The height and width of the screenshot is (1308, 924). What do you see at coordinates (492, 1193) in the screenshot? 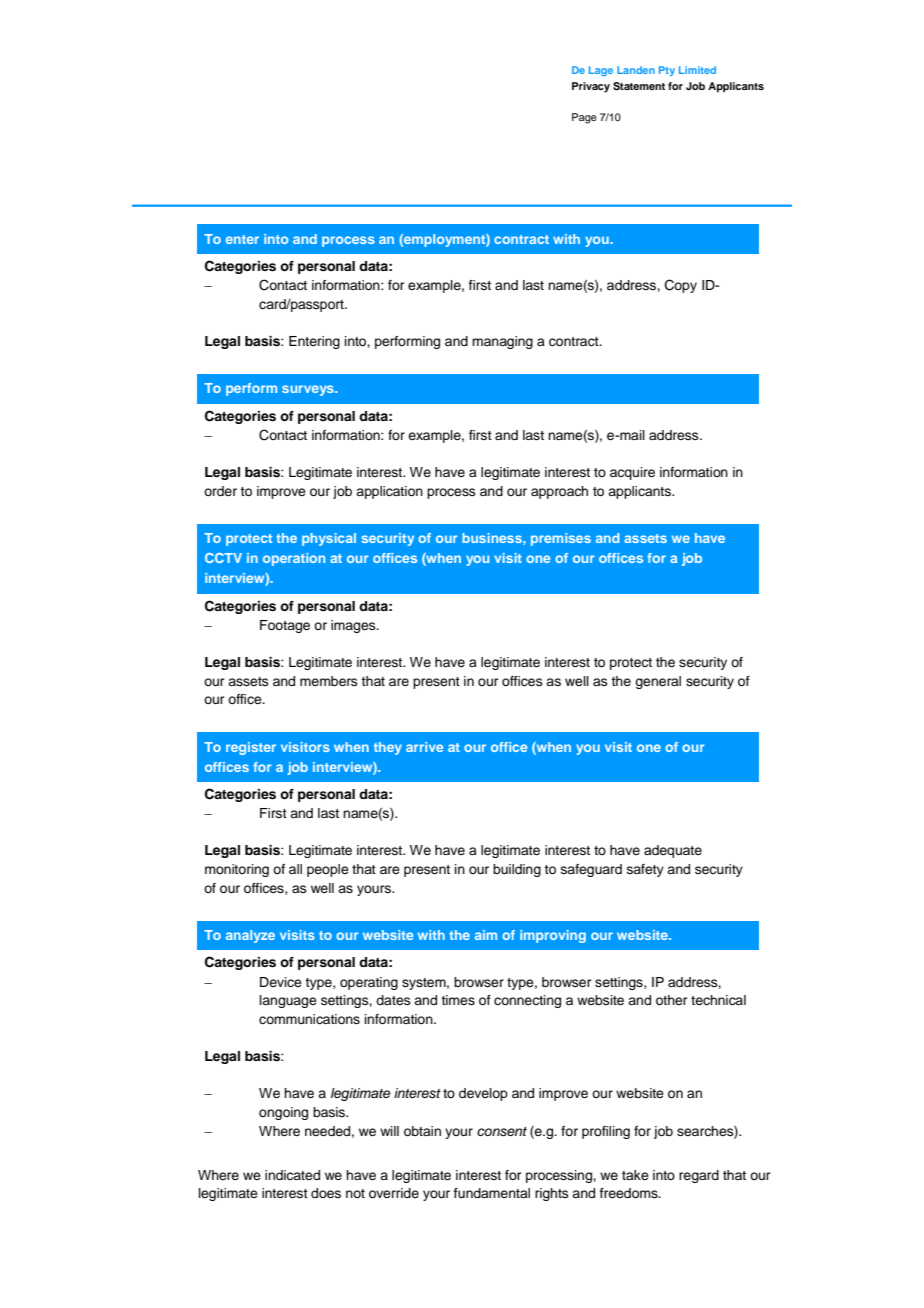
I see `fundamental` at bounding box center [492, 1193].
